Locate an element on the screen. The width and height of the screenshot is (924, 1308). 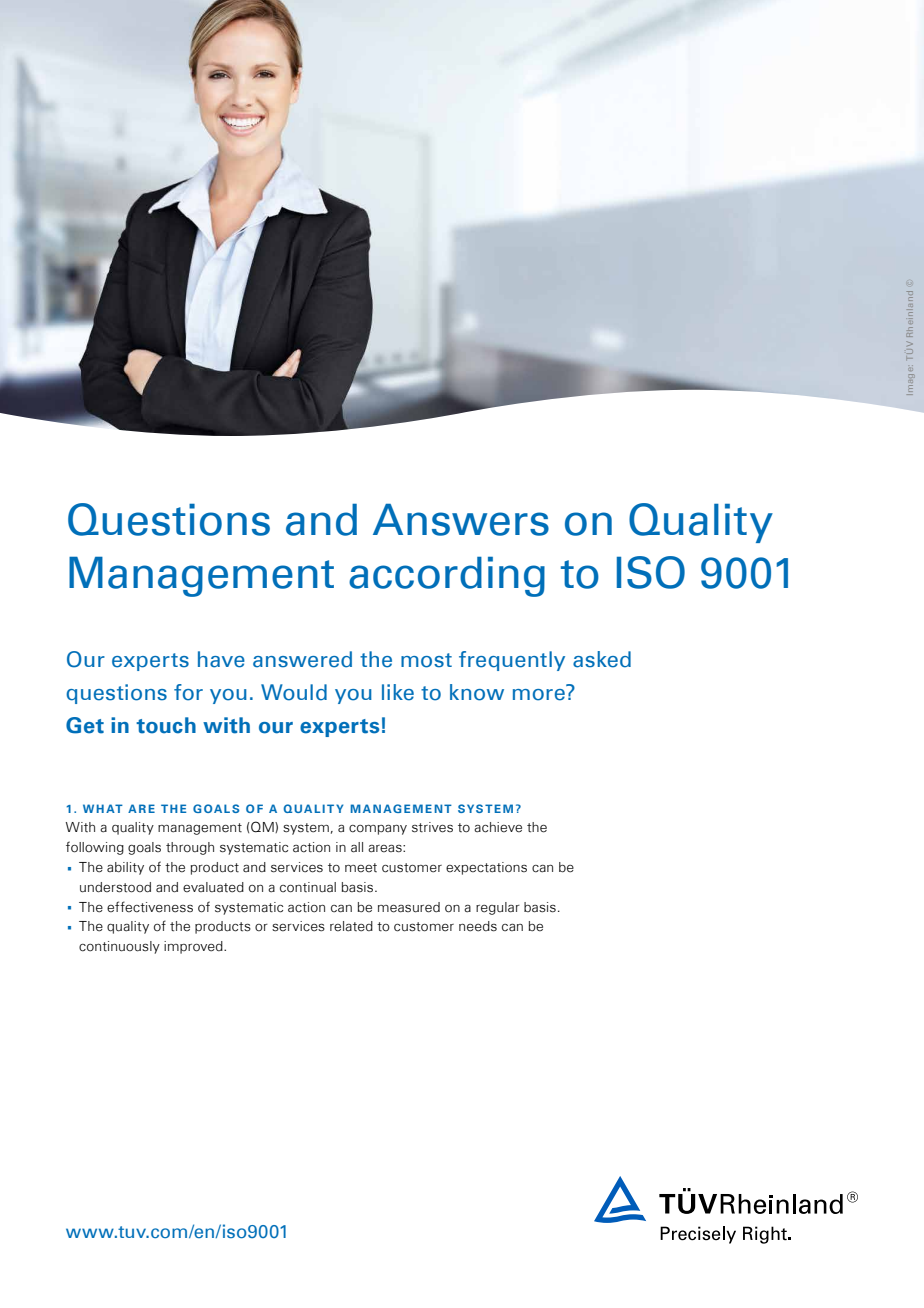
needs is located at coordinates (478, 926).
